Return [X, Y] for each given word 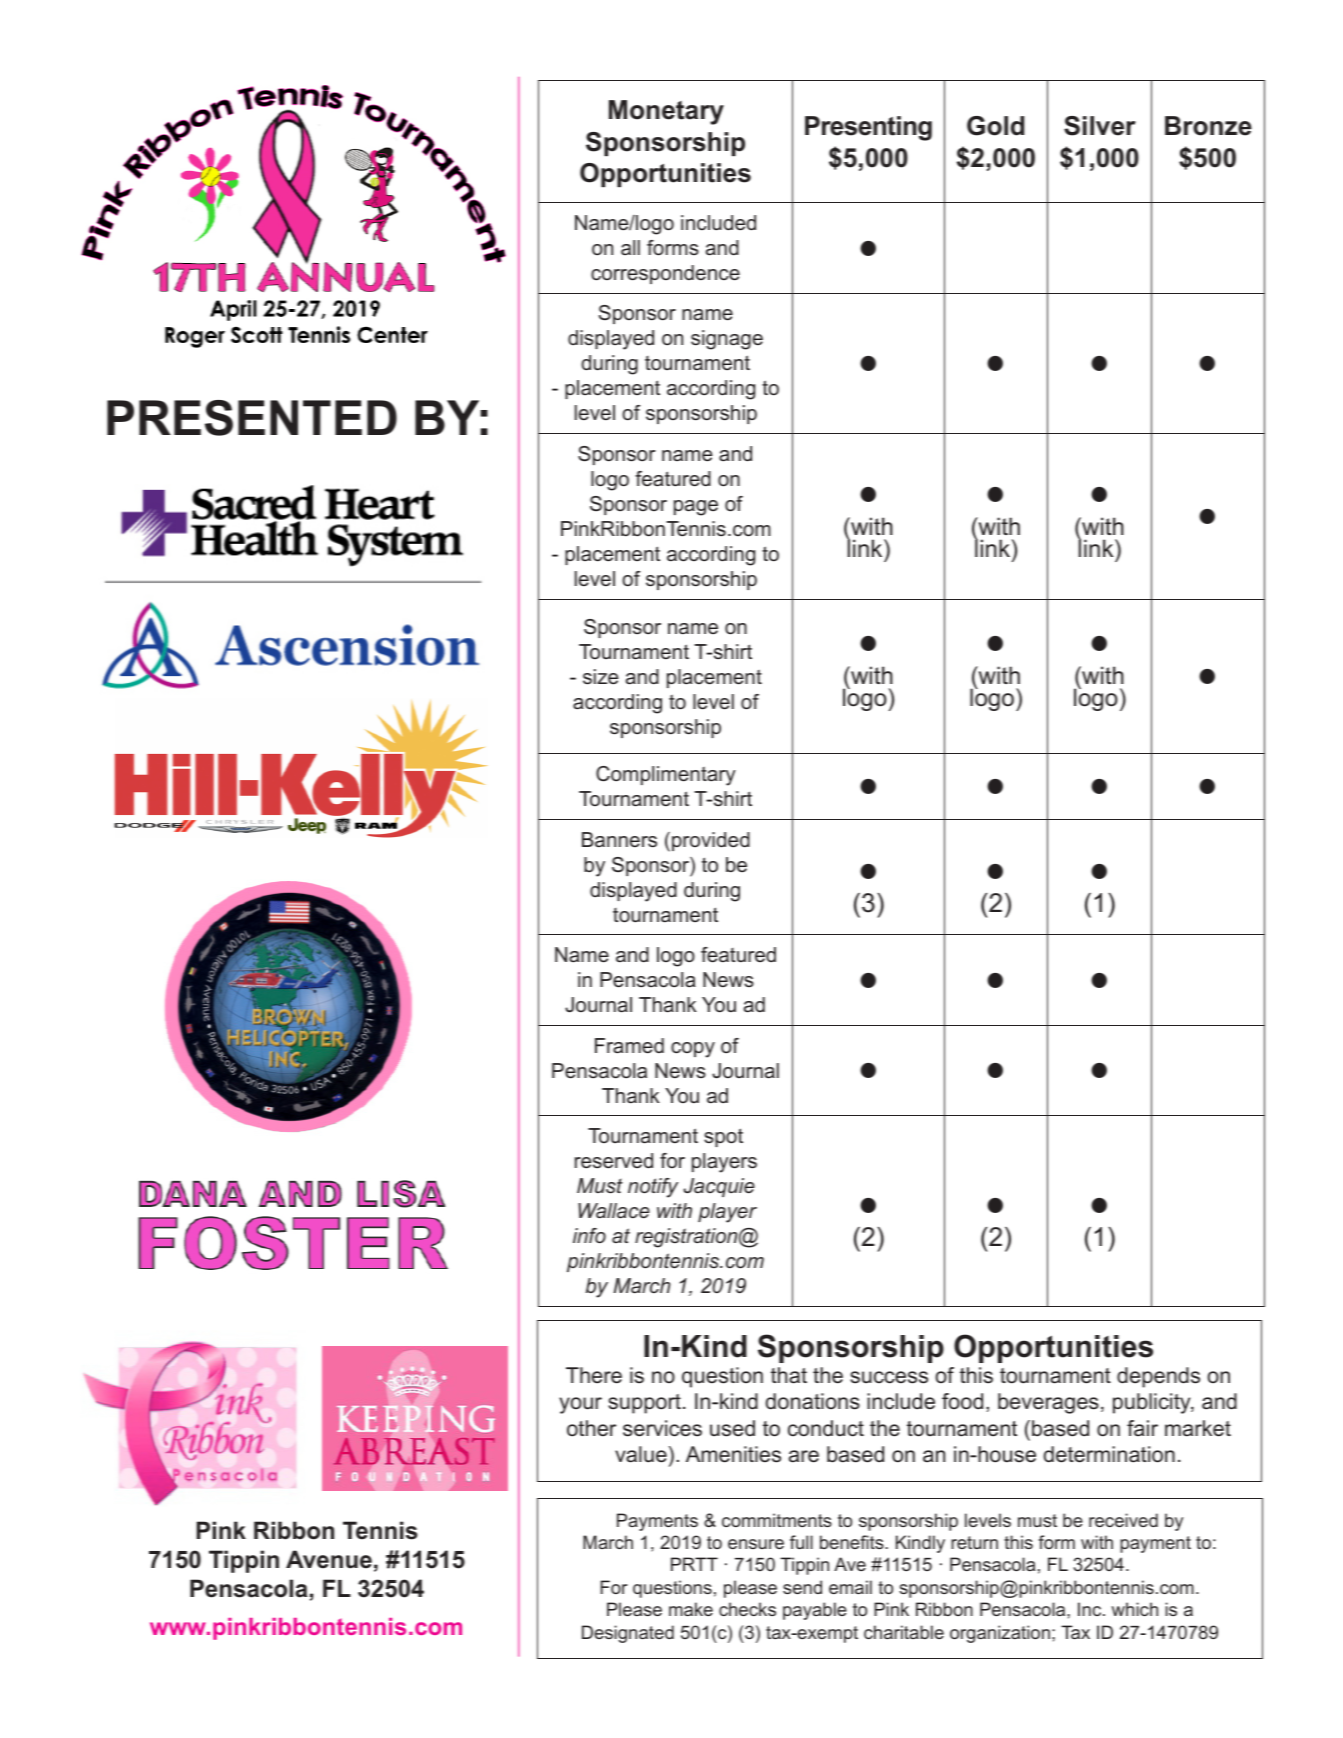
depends [1158, 1377]
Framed [629, 1046]
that [789, 1375]
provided [711, 841]
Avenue [329, 1559]
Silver [1100, 126]
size [600, 677]
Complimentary [666, 776]
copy [693, 1050]
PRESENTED [252, 418]
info [589, 1235]
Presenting [868, 128]
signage [727, 340]
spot [723, 1137]
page [696, 508]
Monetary [666, 112]
